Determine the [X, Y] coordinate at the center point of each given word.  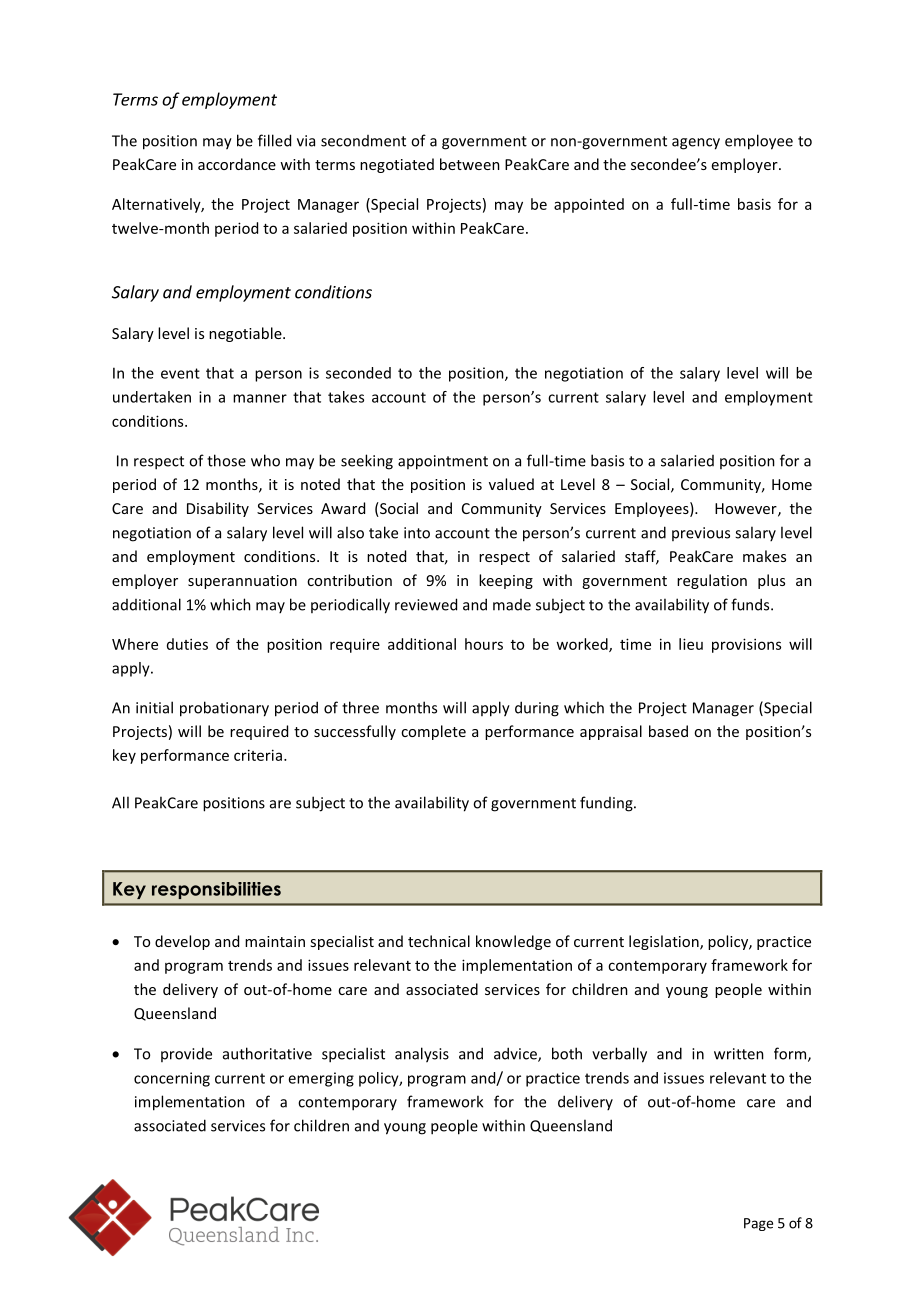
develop [182, 942]
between [470, 164]
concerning [172, 1079]
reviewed [426, 604]
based [668, 731]
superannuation [242, 582]
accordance [237, 164]
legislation [665, 942]
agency [696, 144]
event [180, 373]
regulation [712, 581]
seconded [358, 373]
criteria [258, 755]
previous [701, 534]
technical [439, 941]
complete [433, 732]
